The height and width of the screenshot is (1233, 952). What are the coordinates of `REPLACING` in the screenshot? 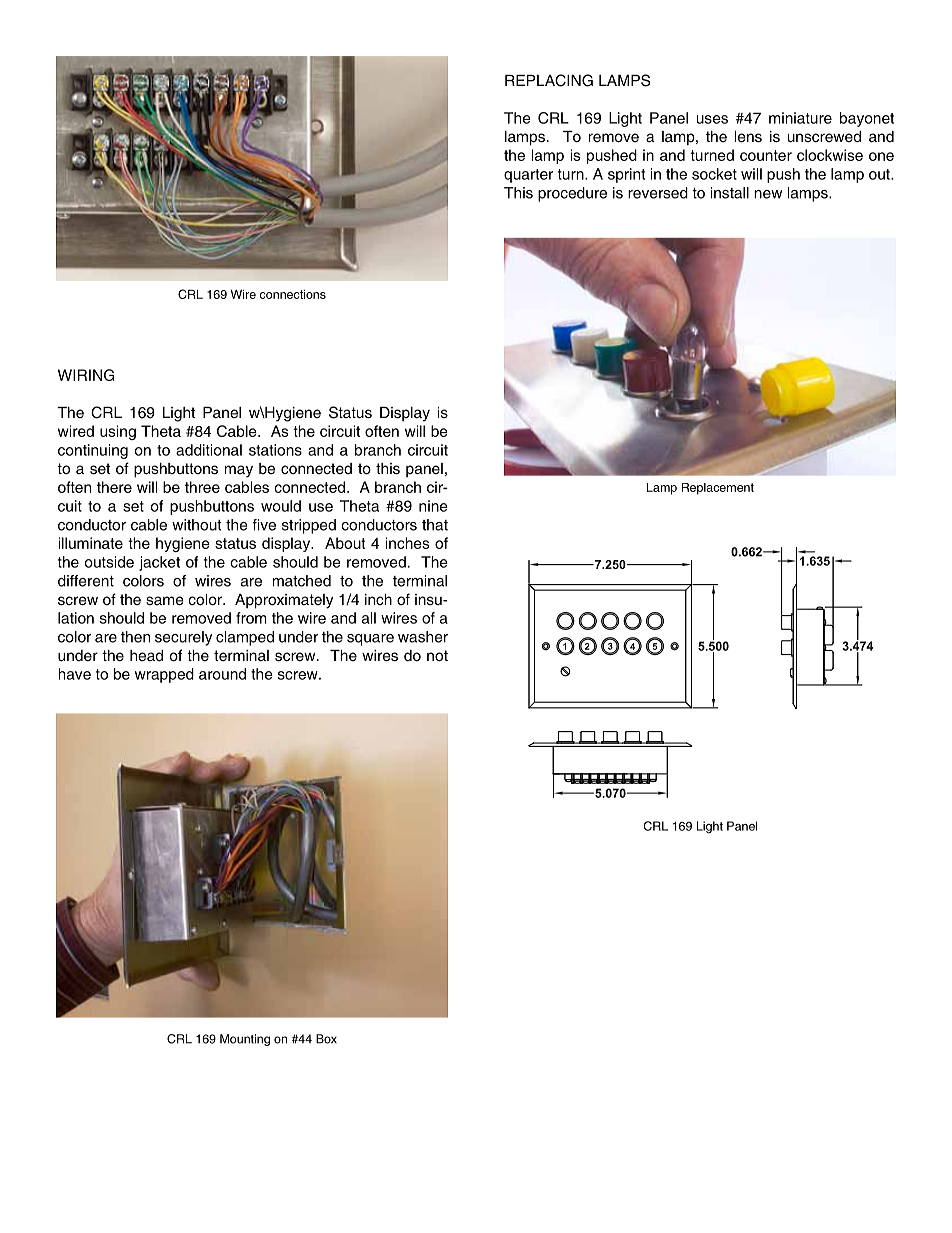 It's located at (549, 80).
